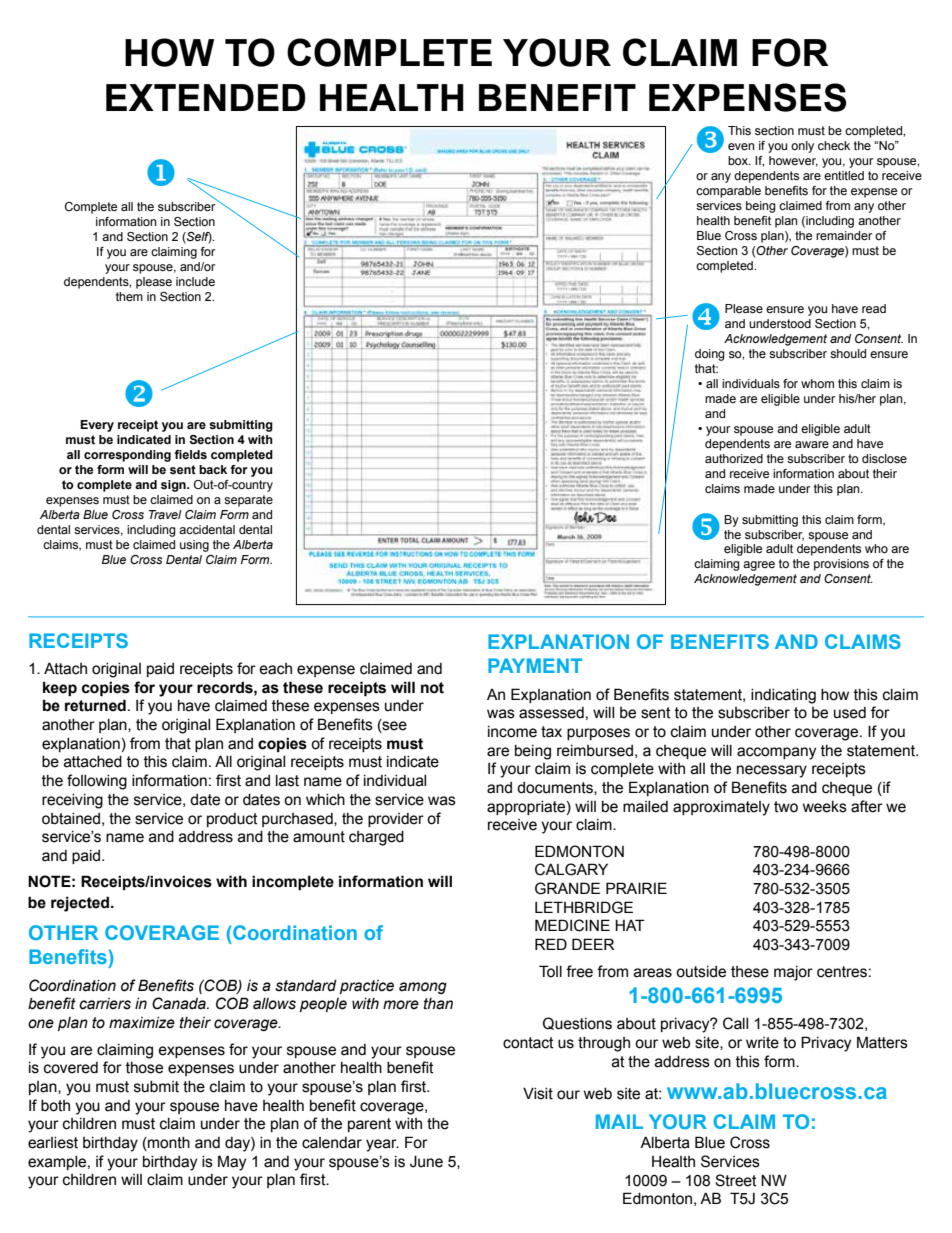 This page has width=952, height=1233. Describe the element at coordinates (741, 146) in the page. I see `even` at that location.
